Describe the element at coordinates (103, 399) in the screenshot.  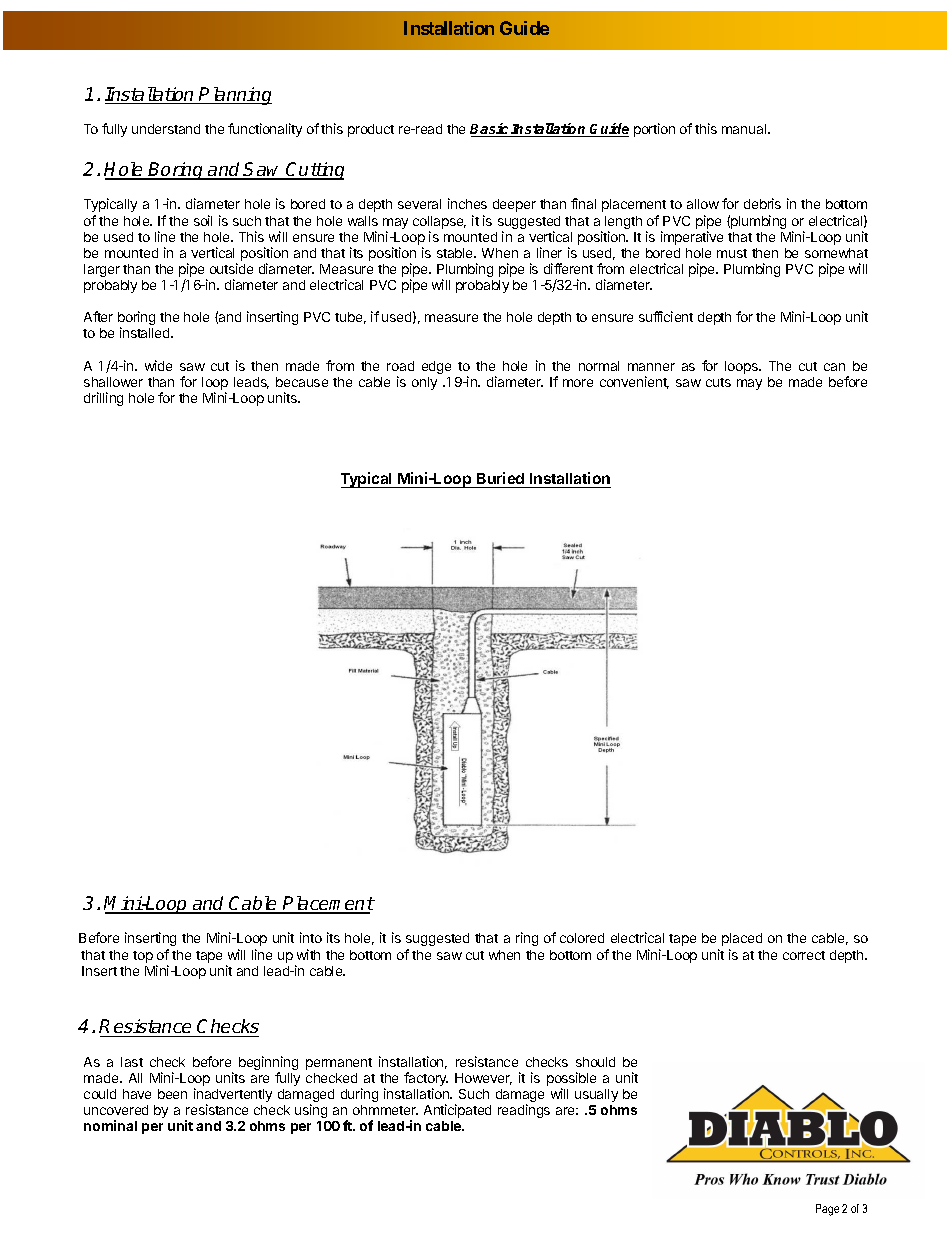
I see `drilling` at that location.
